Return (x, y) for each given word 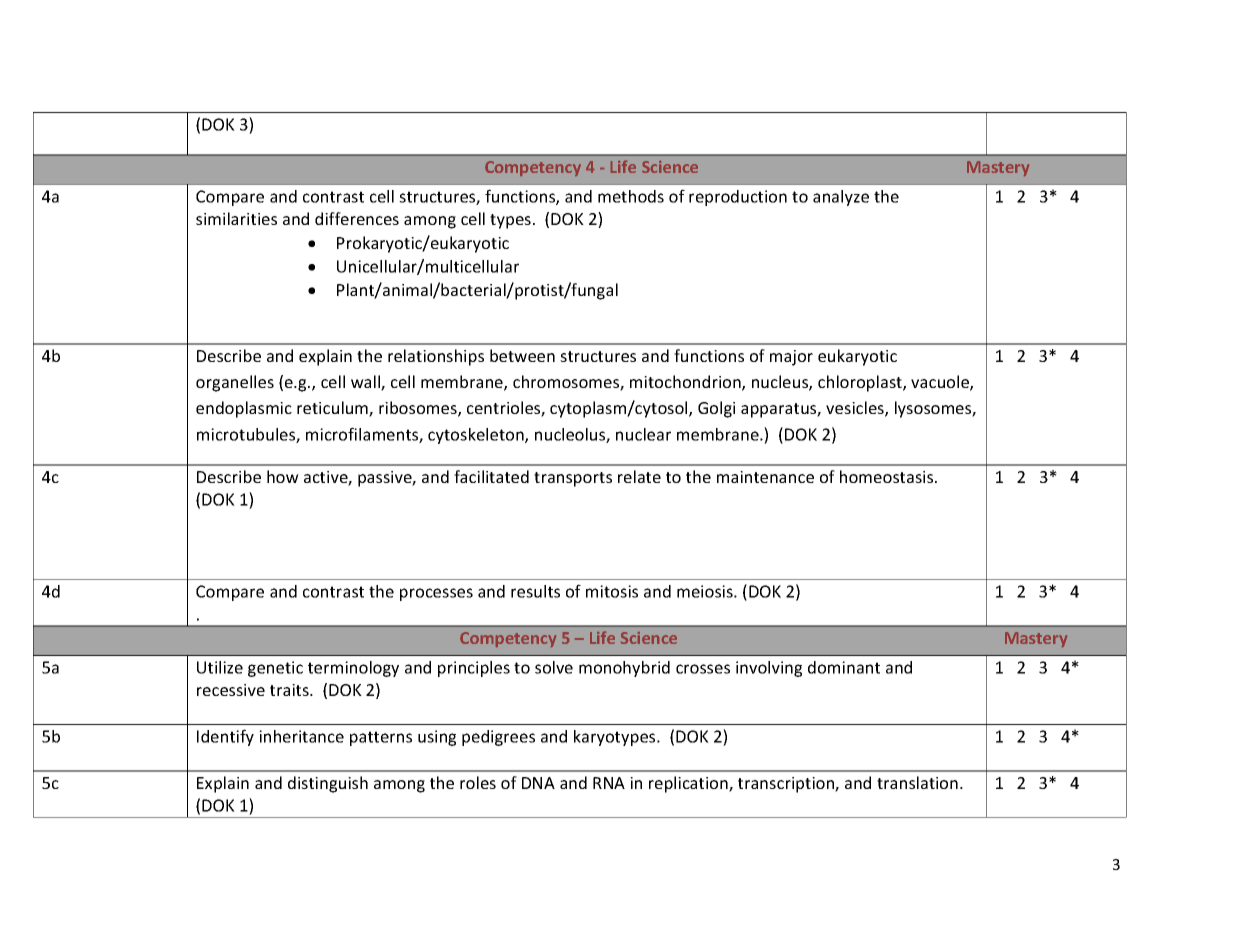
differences (357, 218)
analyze (841, 198)
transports (573, 479)
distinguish (328, 784)
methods (631, 196)
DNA (538, 783)
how (283, 476)
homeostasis (888, 476)
